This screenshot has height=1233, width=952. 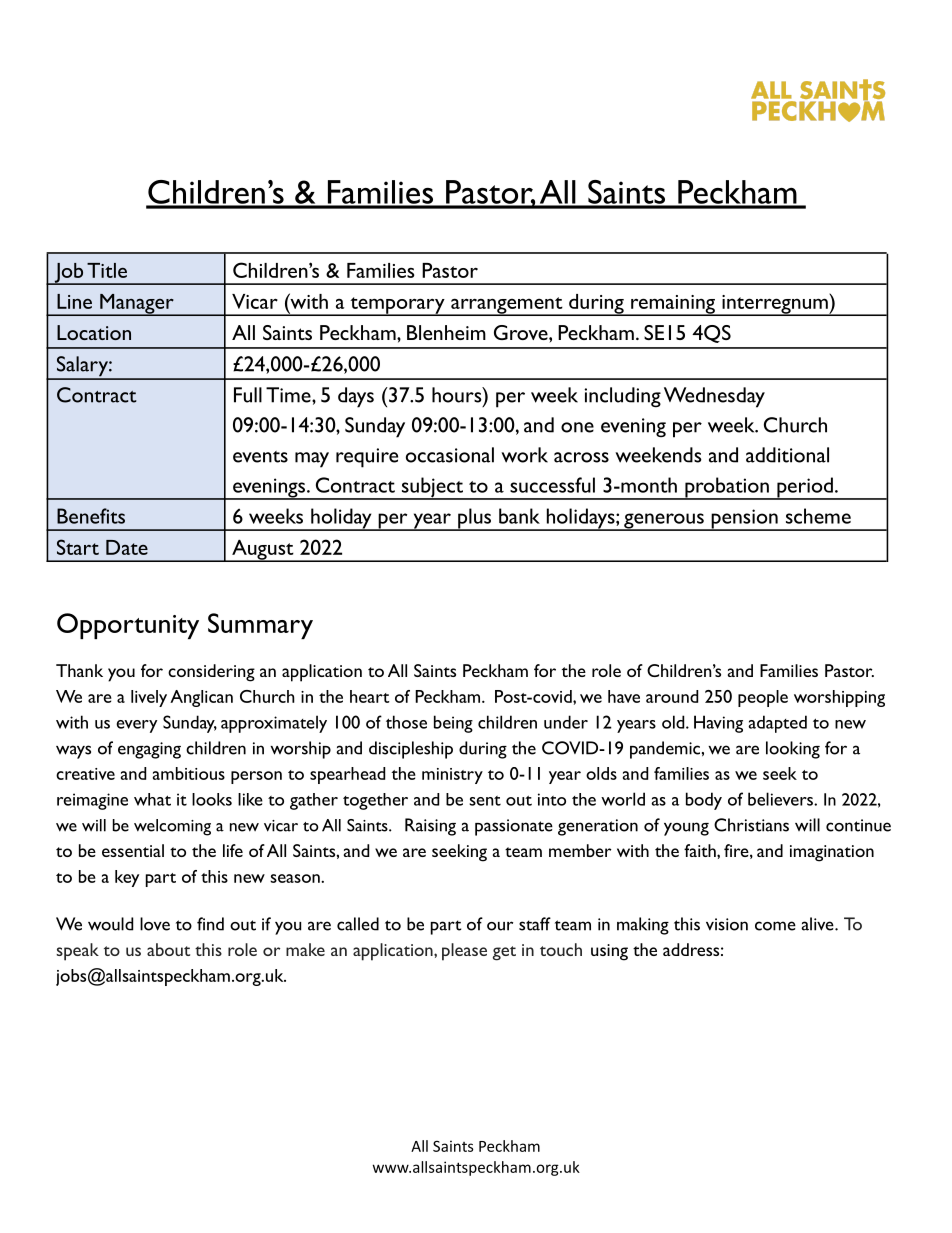 What do you see at coordinates (128, 626) in the screenshot?
I see `Opportunity` at bounding box center [128, 626].
